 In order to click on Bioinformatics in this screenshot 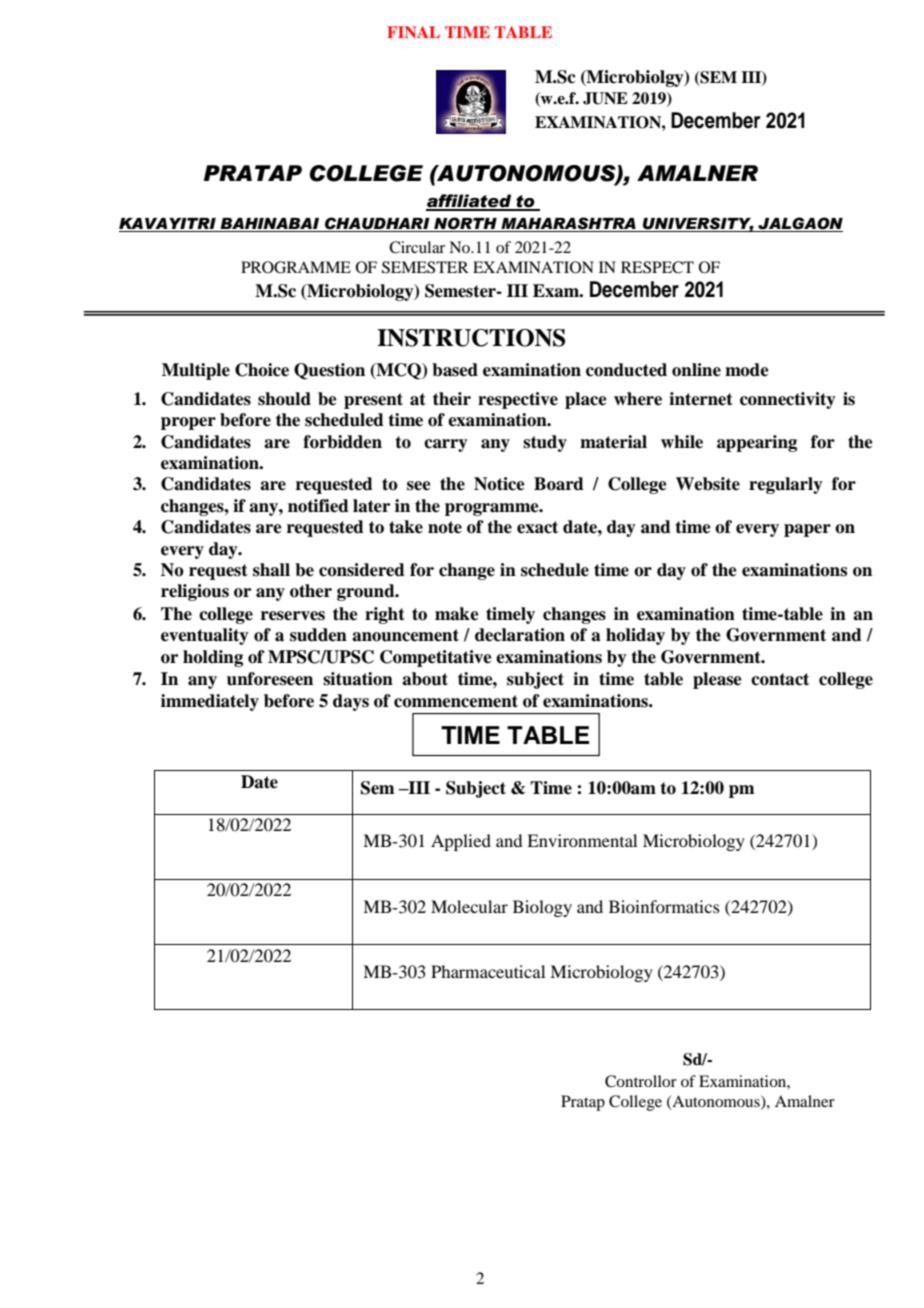, I will do `click(664, 906)`.
